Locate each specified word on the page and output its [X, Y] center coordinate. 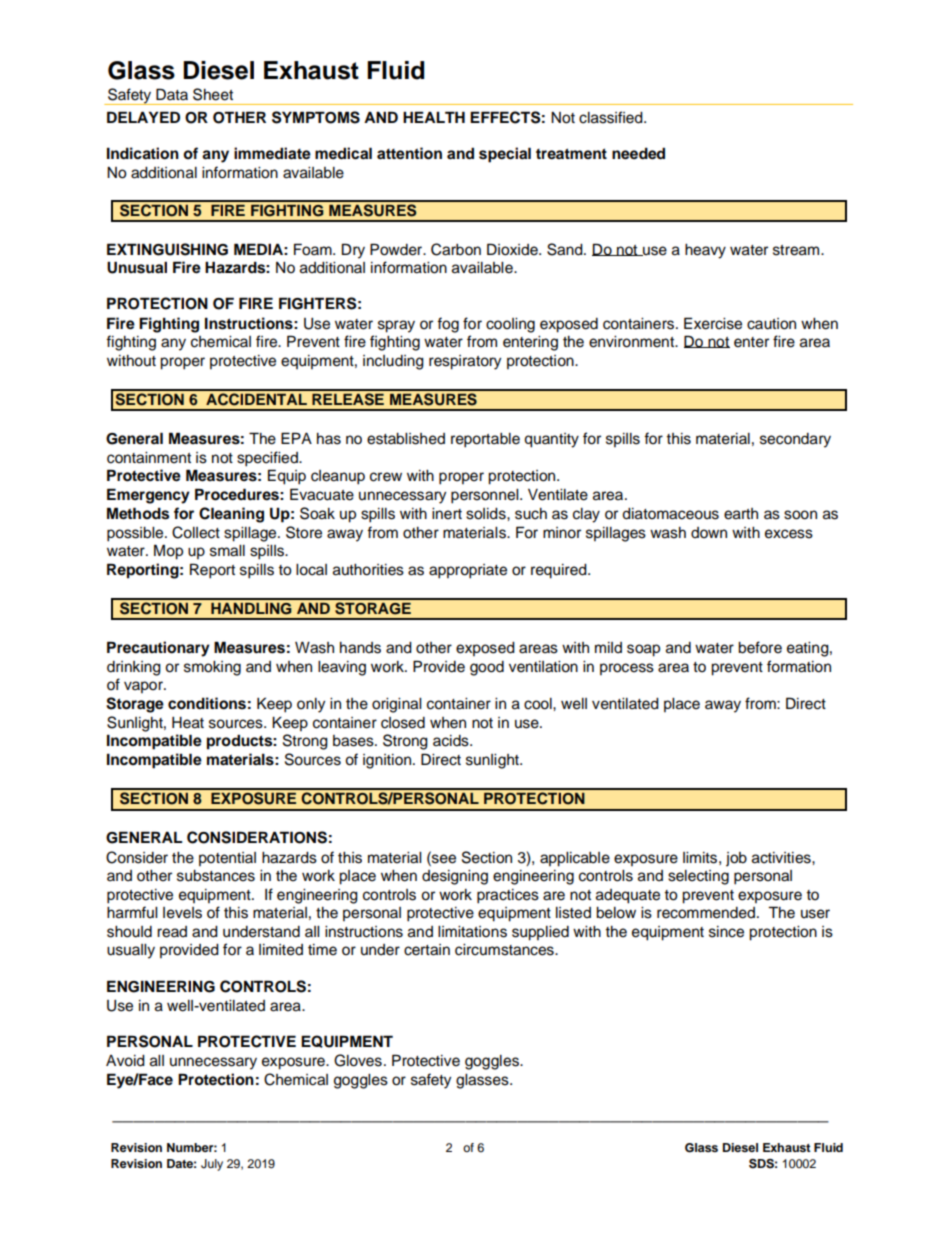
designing [455, 877]
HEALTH [434, 117]
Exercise [713, 323]
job [736, 859]
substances [216, 876]
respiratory [465, 362]
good [487, 668]
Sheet [213, 94]
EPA [296, 438]
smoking [212, 668]
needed [638, 153]
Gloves [358, 1060]
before [760, 647]
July [212, 1165]
